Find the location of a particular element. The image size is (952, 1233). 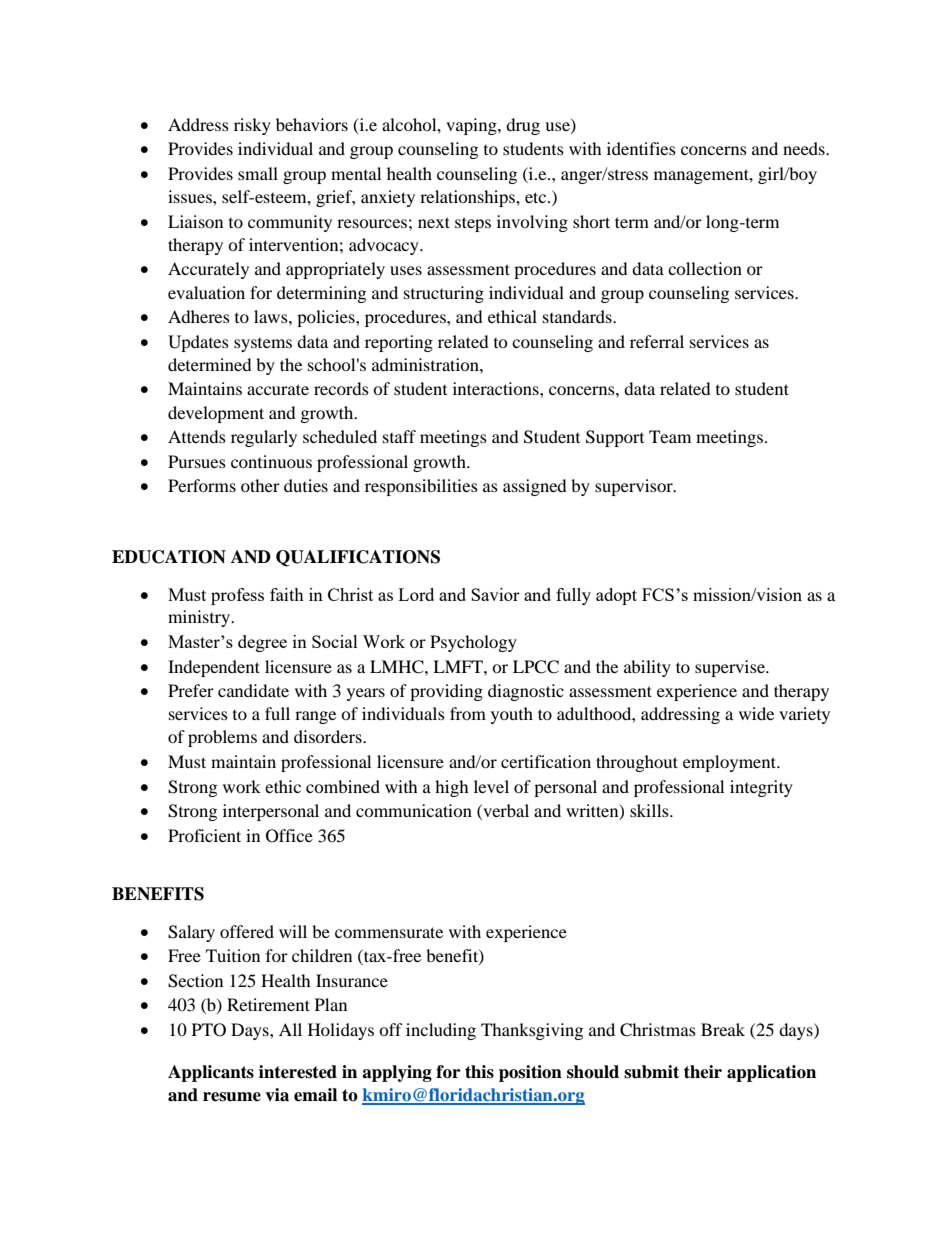

Applicants is located at coordinates (211, 1073).
